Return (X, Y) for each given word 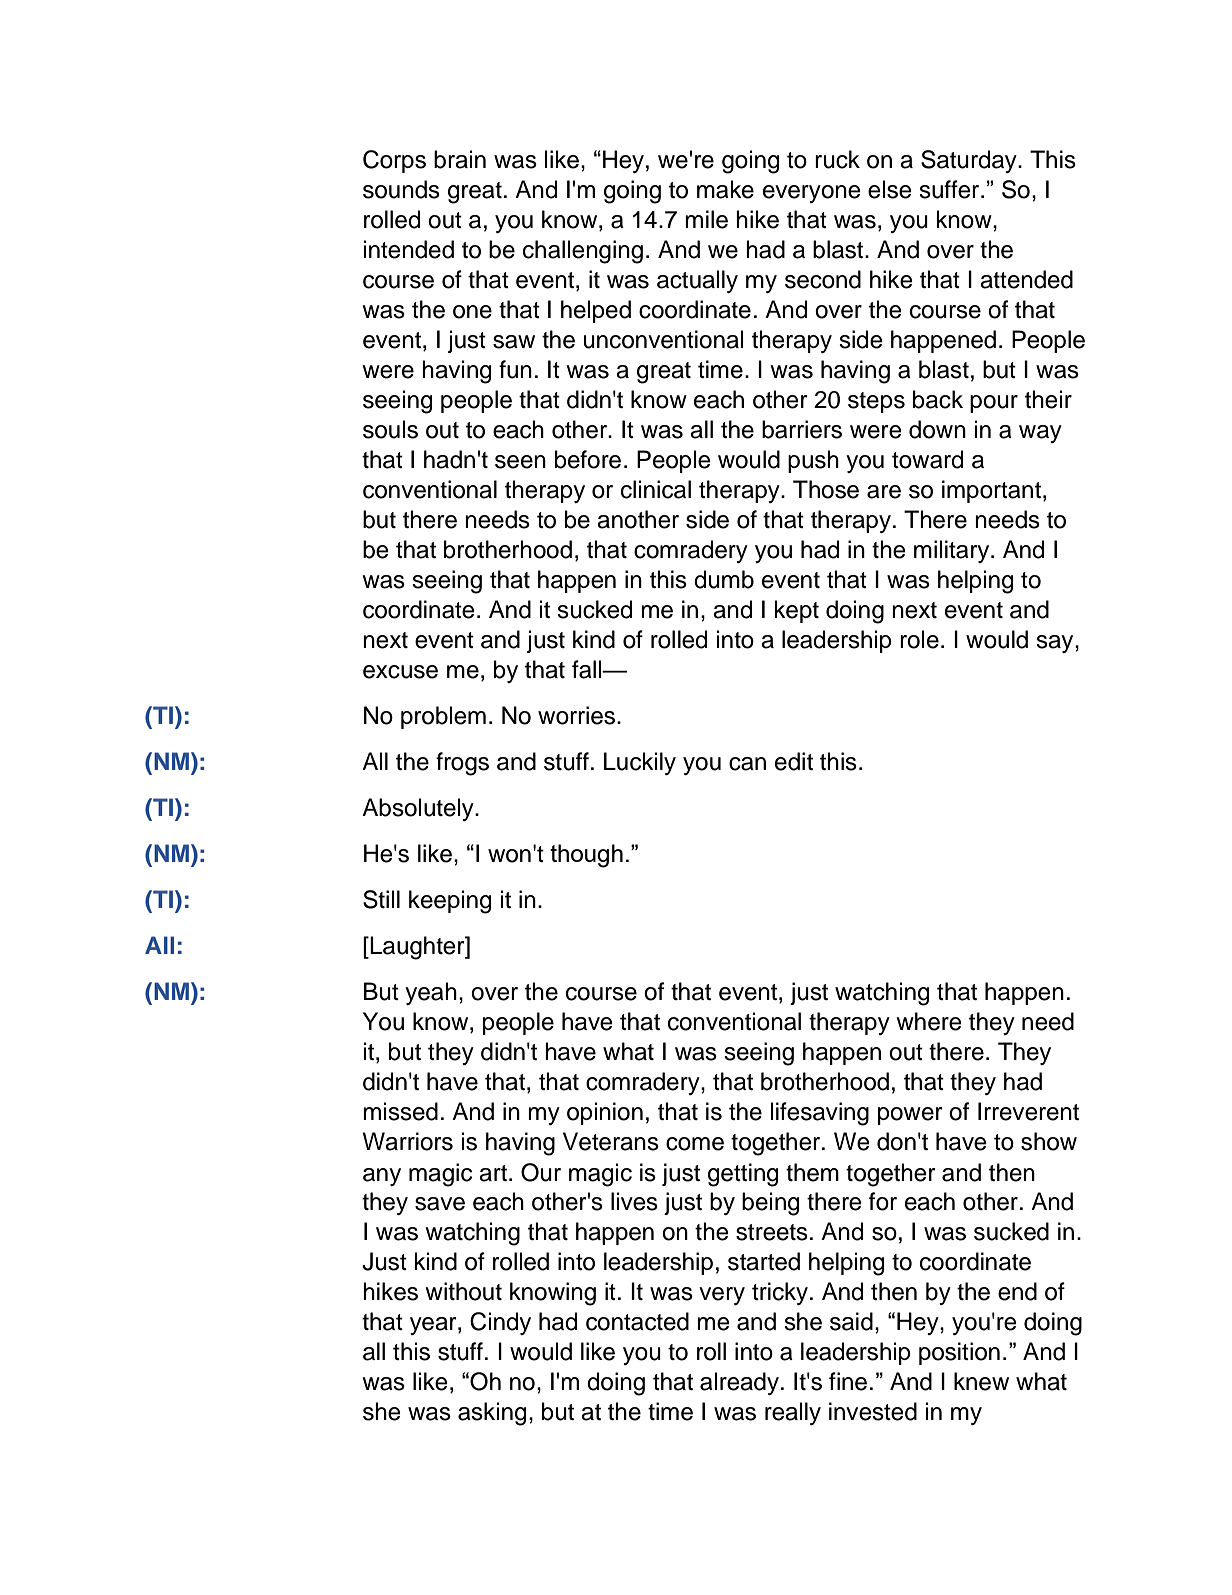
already (739, 1383)
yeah (431, 993)
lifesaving (820, 1114)
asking (492, 1414)
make (725, 189)
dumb (724, 579)
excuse (400, 672)
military (953, 551)
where (929, 1021)
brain (460, 159)
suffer (950, 189)
